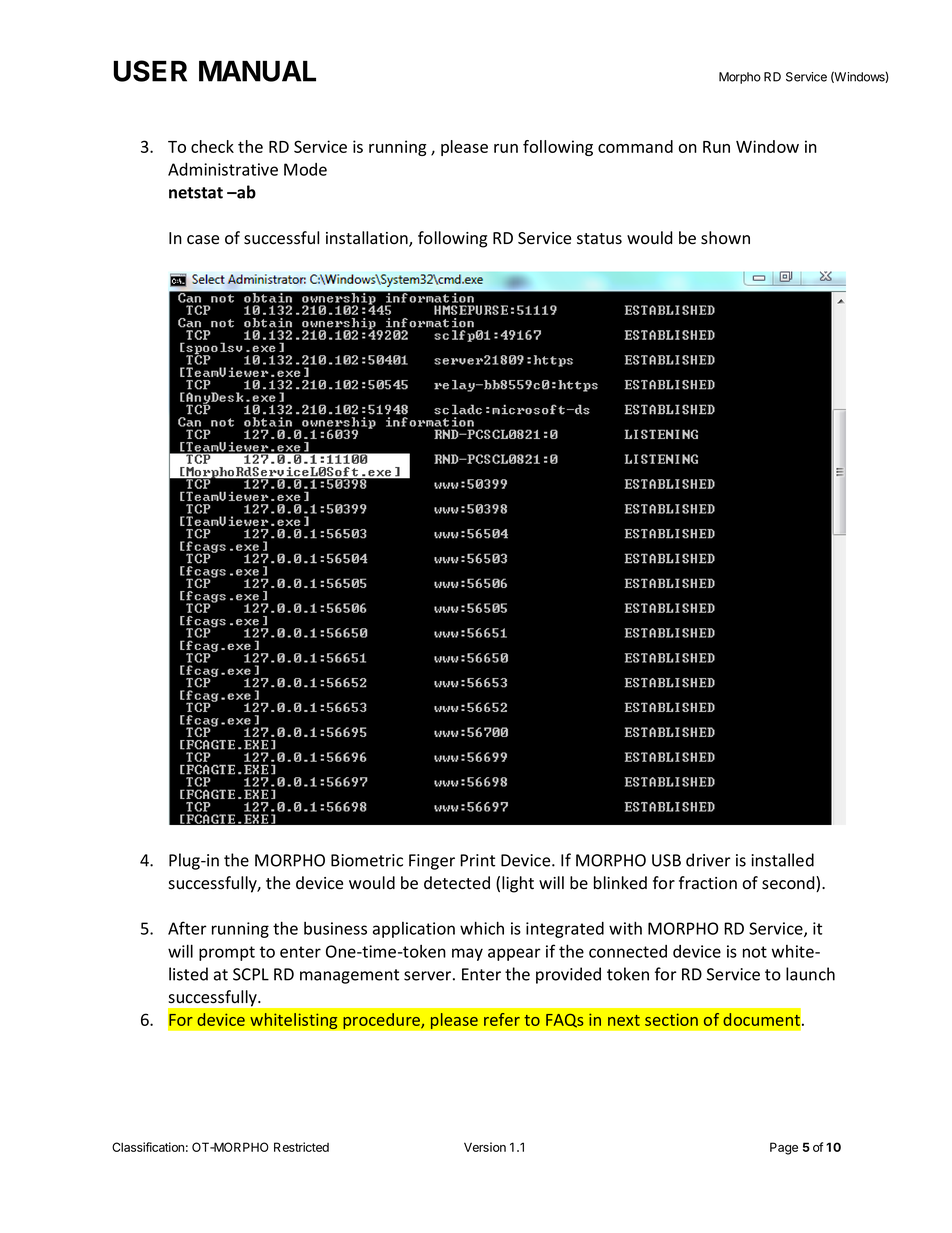 The width and height of the screenshot is (952, 1233). I want to click on Biometric, so click(367, 860).
